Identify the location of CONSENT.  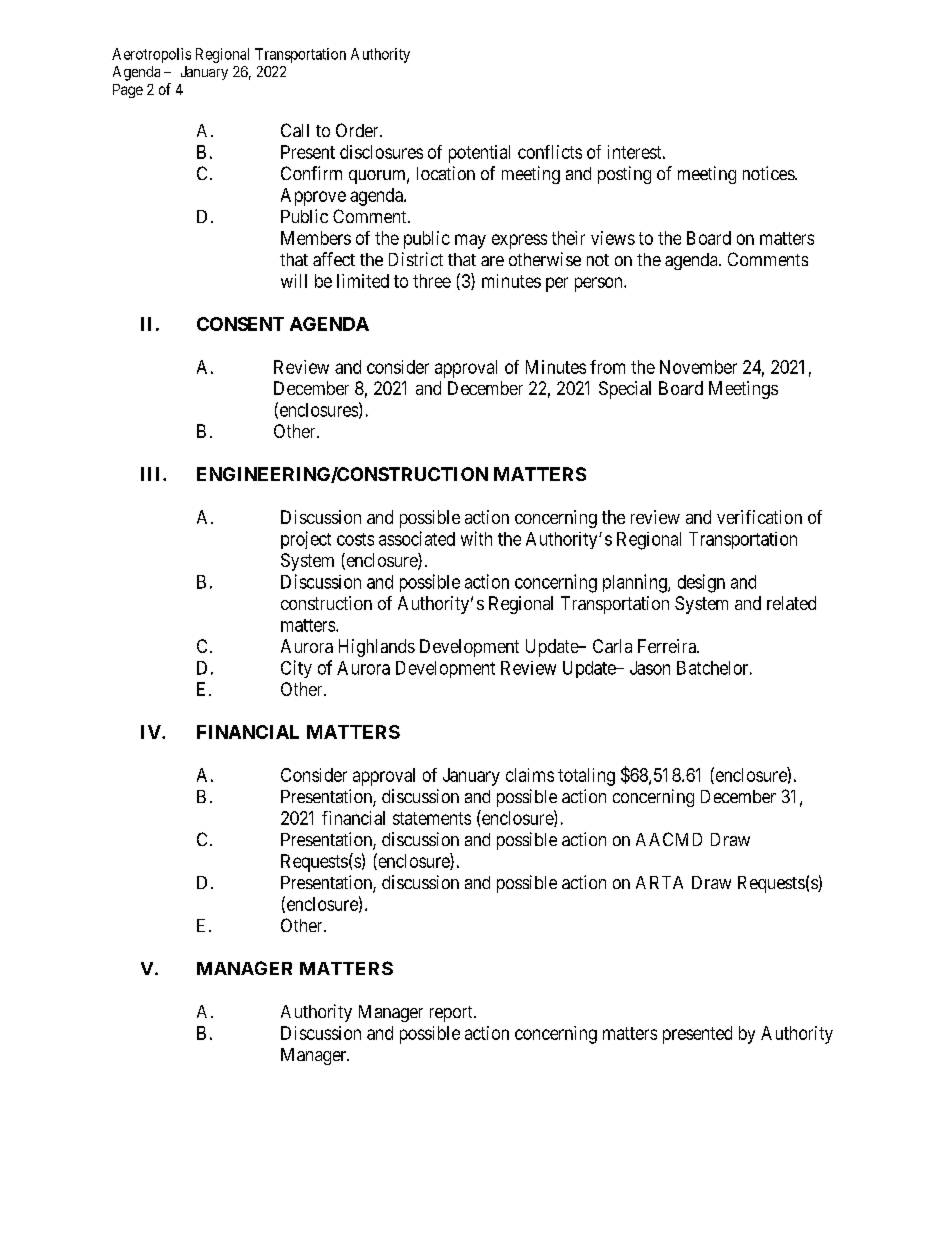
(240, 324).
